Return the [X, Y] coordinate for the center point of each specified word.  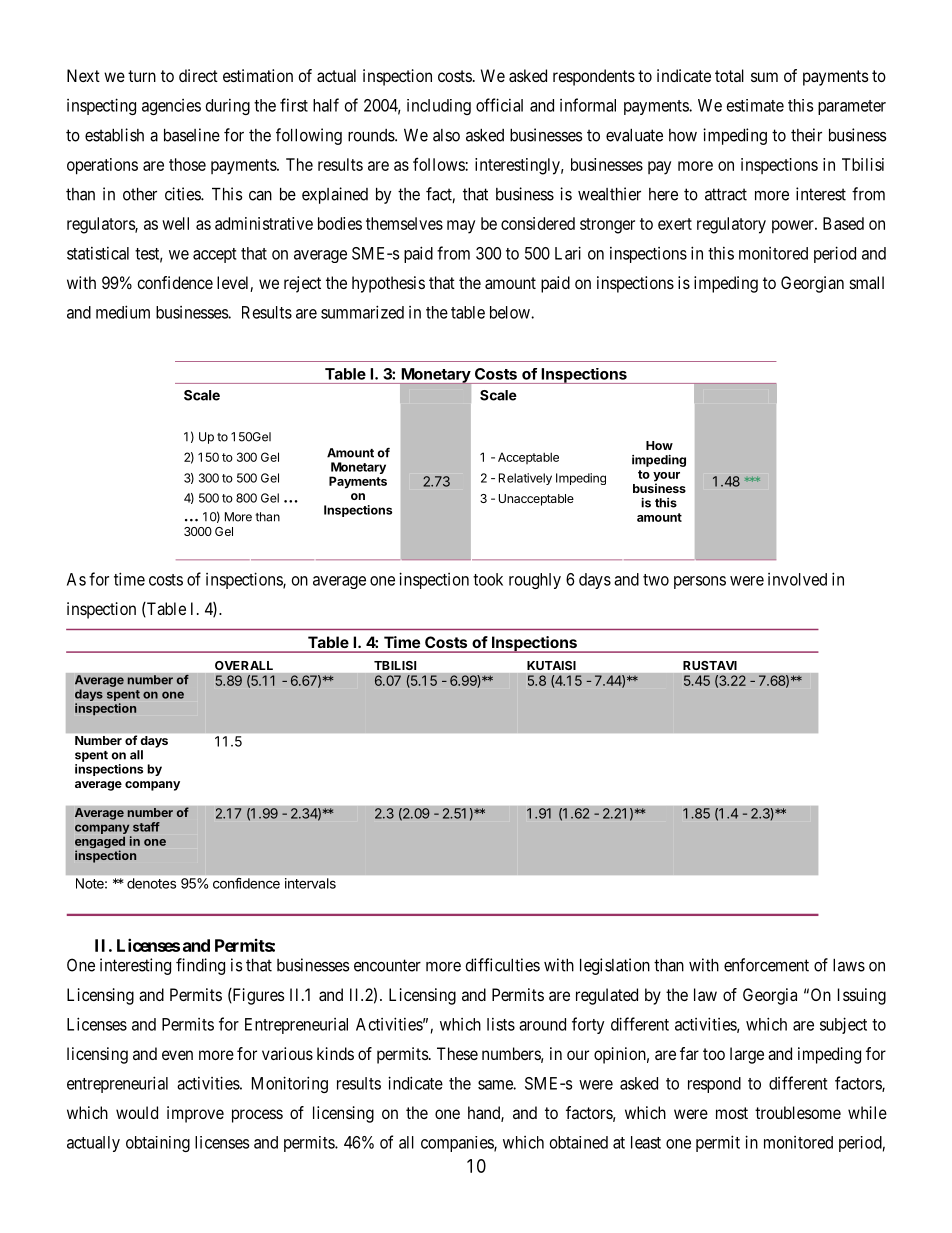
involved [797, 579]
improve [195, 1114]
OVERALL [244, 665]
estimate [755, 105]
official [499, 105]
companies [458, 1144]
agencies [171, 107]
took [488, 579]
